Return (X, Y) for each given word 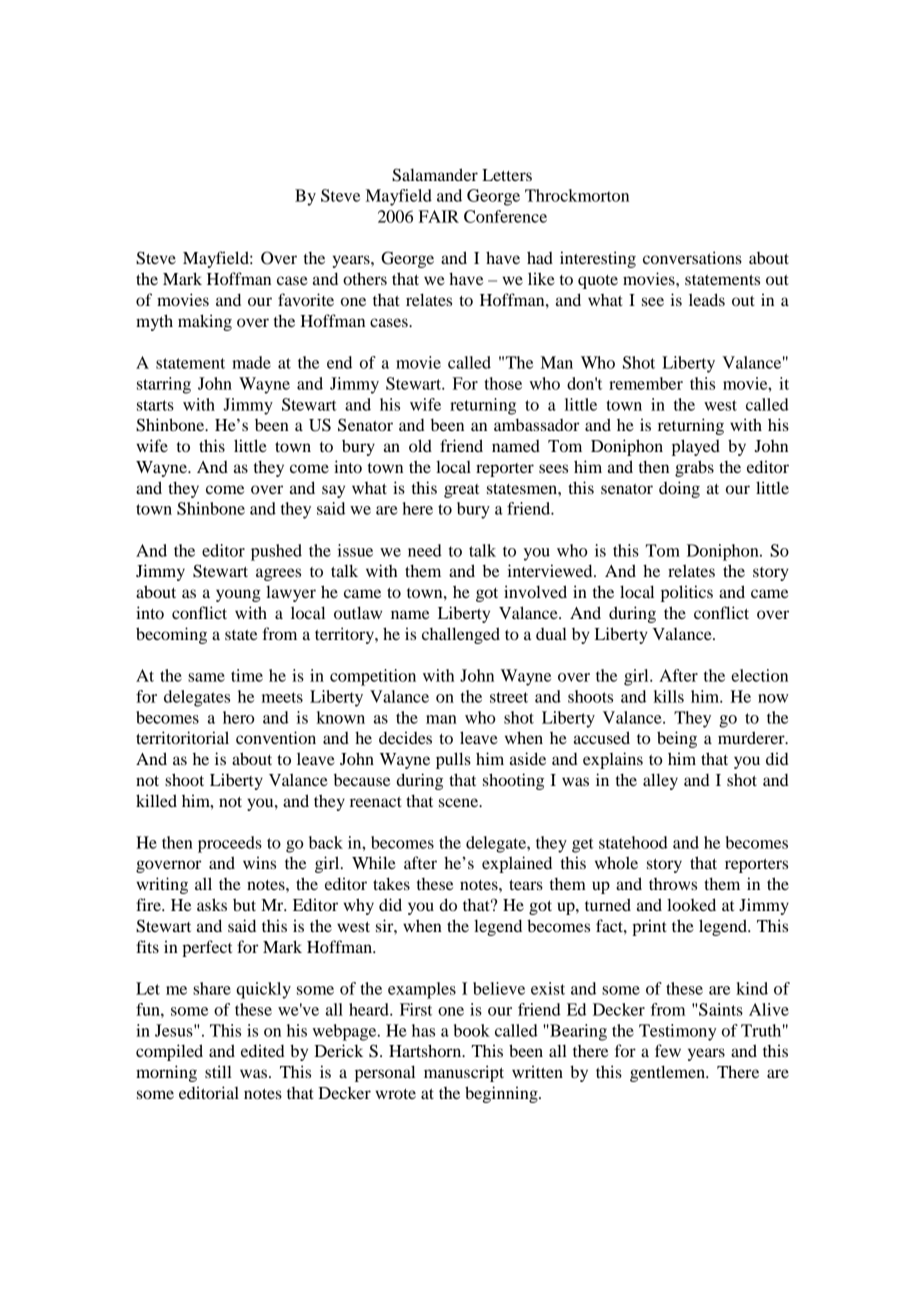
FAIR (439, 216)
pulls (453, 760)
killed (156, 800)
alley (660, 781)
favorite (306, 299)
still (218, 1071)
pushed (276, 552)
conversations (692, 257)
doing (679, 489)
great (461, 491)
